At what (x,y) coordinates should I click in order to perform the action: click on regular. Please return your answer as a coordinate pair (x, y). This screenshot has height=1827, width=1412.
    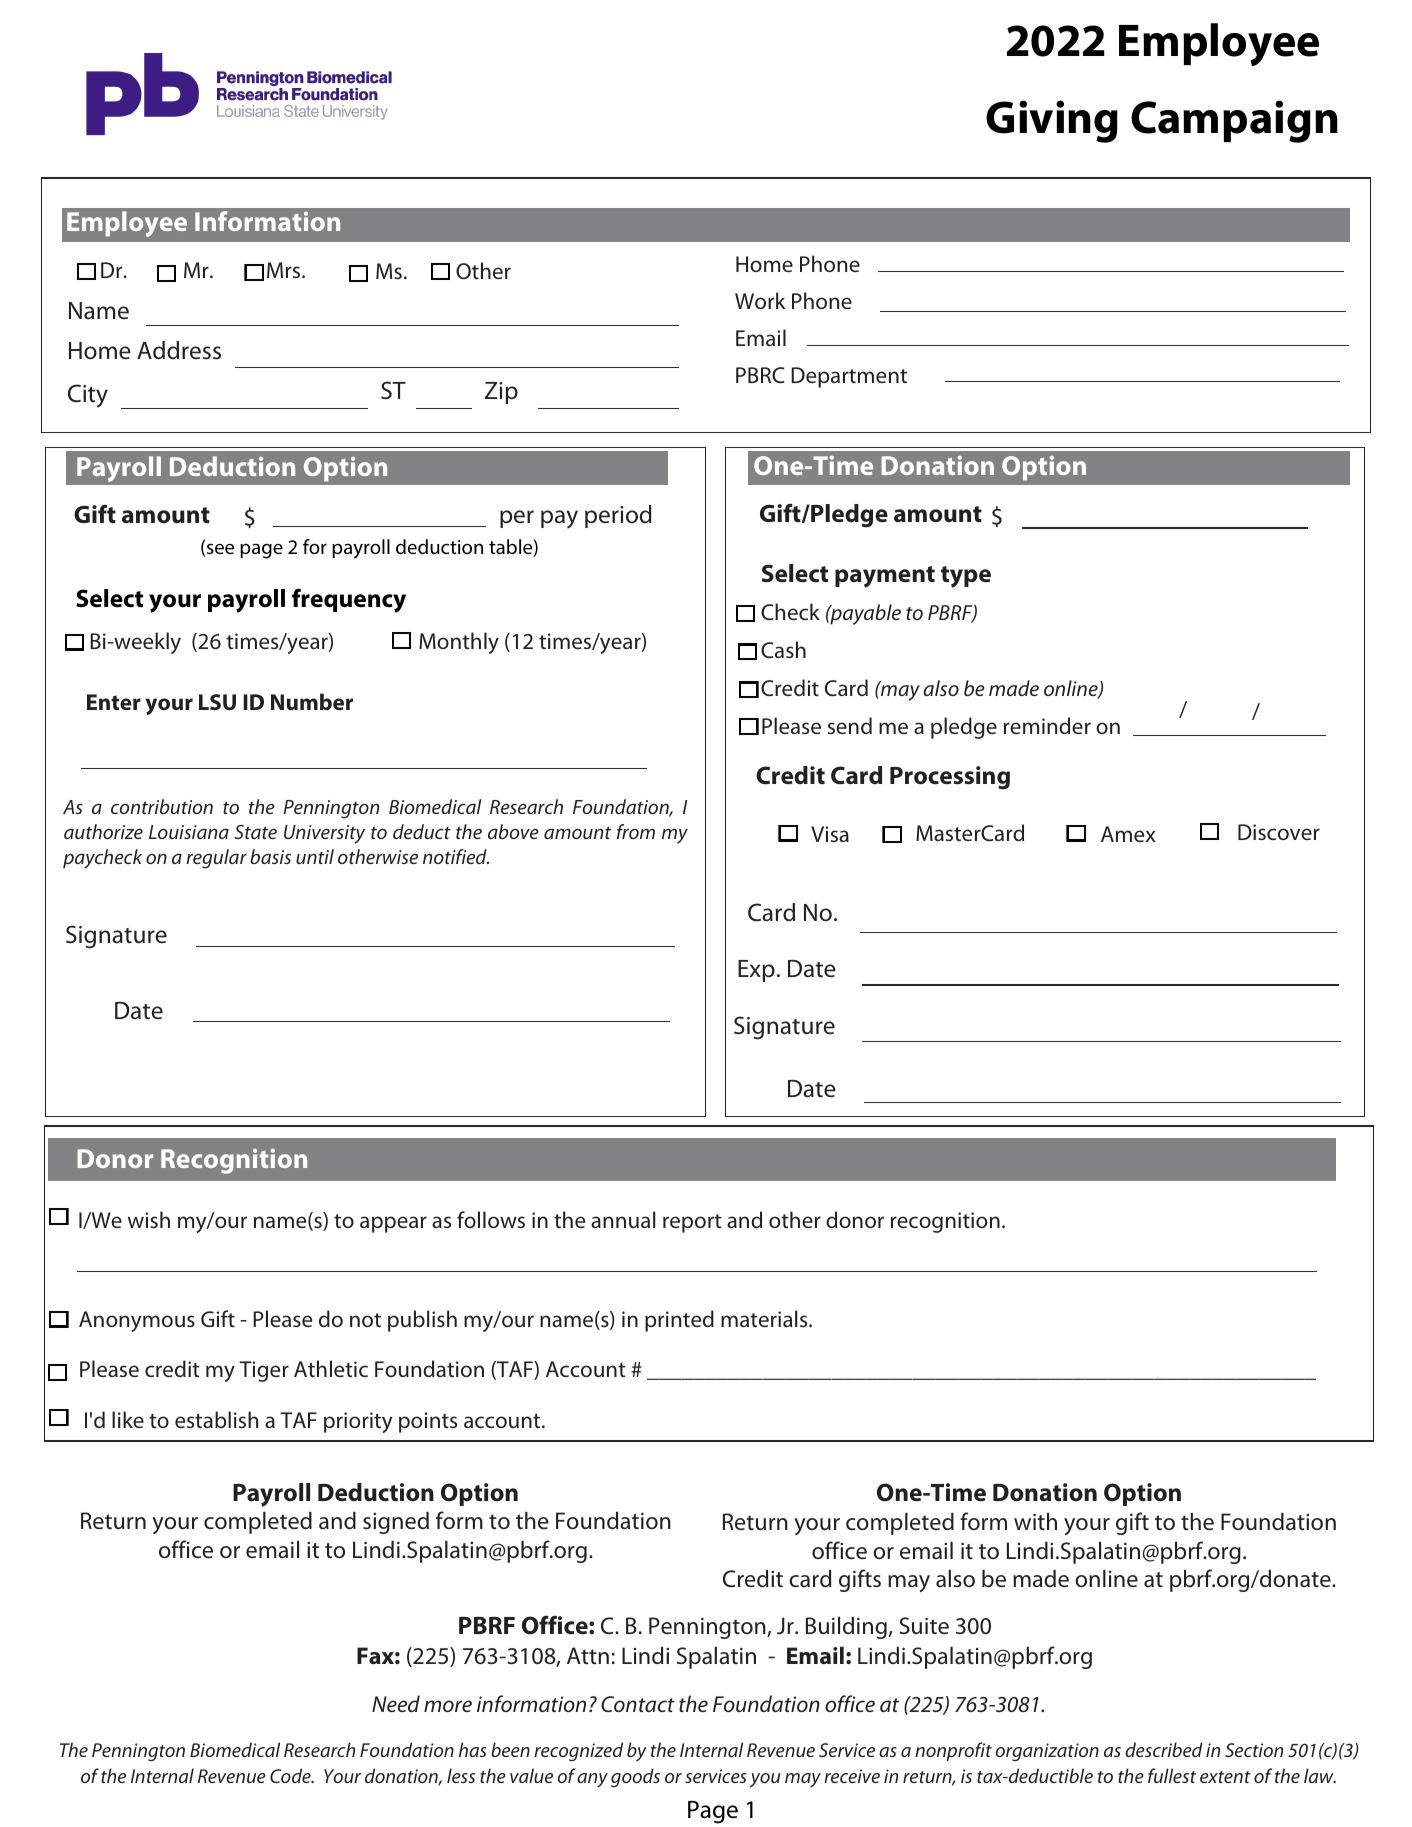
    Looking at the image, I should click on (216, 859).
